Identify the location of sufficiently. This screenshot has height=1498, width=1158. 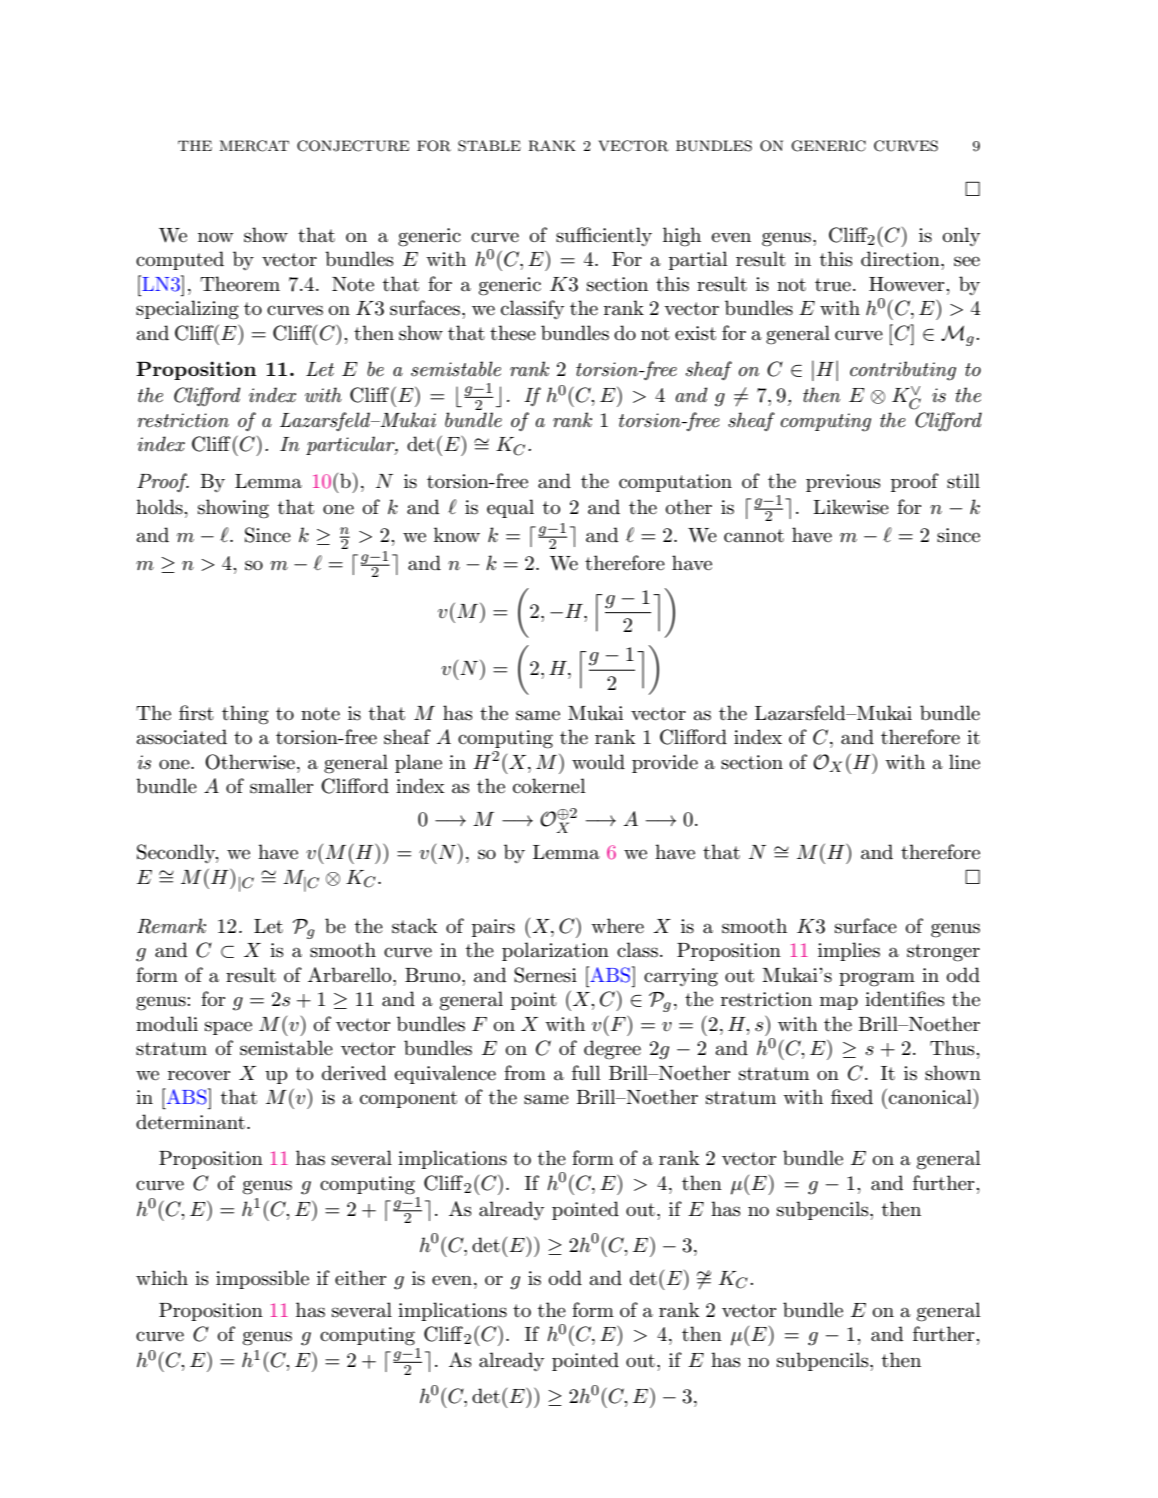
(604, 236).
